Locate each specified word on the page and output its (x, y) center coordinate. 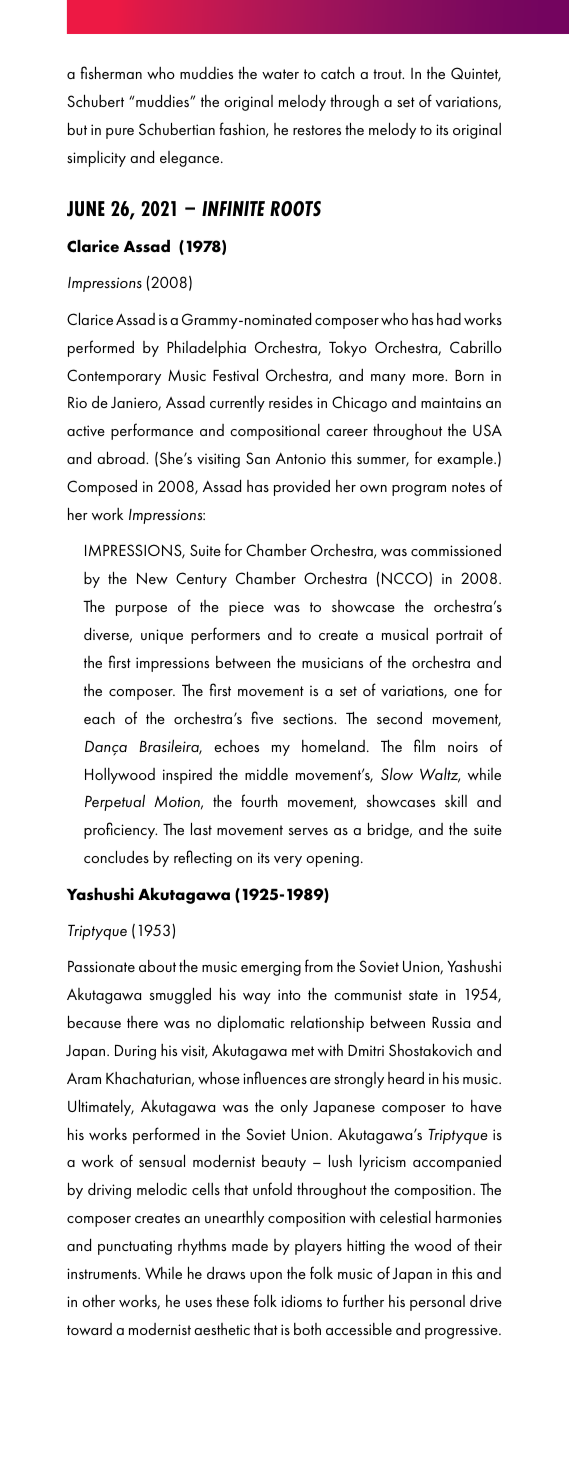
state (423, 995)
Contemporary (114, 377)
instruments (103, 1273)
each (99, 717)
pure (120, 133)
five (262, 717)
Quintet (476, 74)
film (424, 745)
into (289, 994)
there (142, 1022)
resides (291, 402)
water (280, 74)
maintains (451, 402)
